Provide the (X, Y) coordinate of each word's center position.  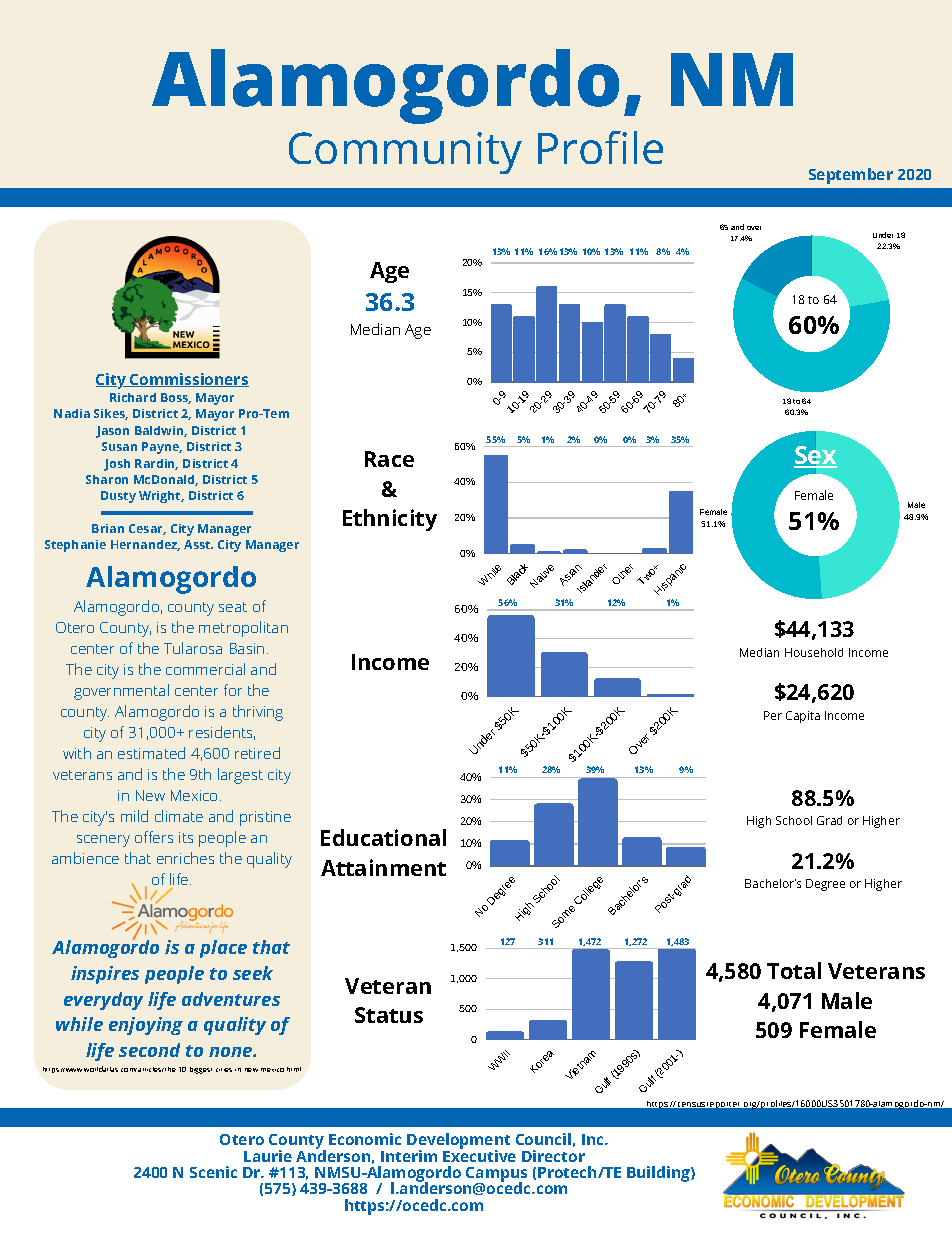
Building (659, 1174)
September (851, 176)
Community (405, 153)
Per (773, 715)
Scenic (213, 1172)
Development (458, 1142)
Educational (383, 837)
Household (814, 652)
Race (389, 459)
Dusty (118, 497)
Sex (815, 455)
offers (154, 837)
